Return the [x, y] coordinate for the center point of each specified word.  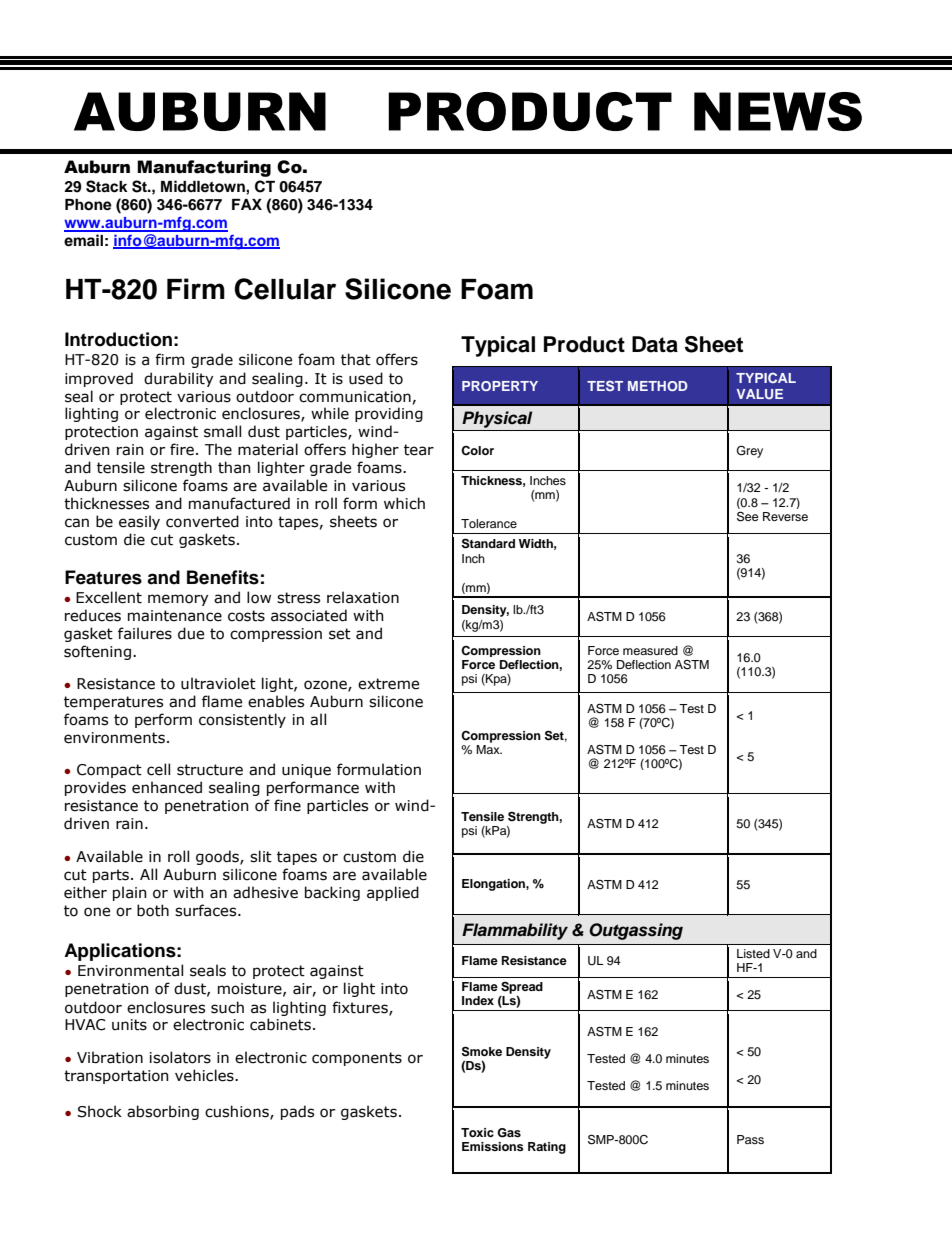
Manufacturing [204, 168]
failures [145, 633]
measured [650, 650]
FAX [247, 204]
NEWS [778, 111]
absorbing [163, 1112]
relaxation [363, 597]
